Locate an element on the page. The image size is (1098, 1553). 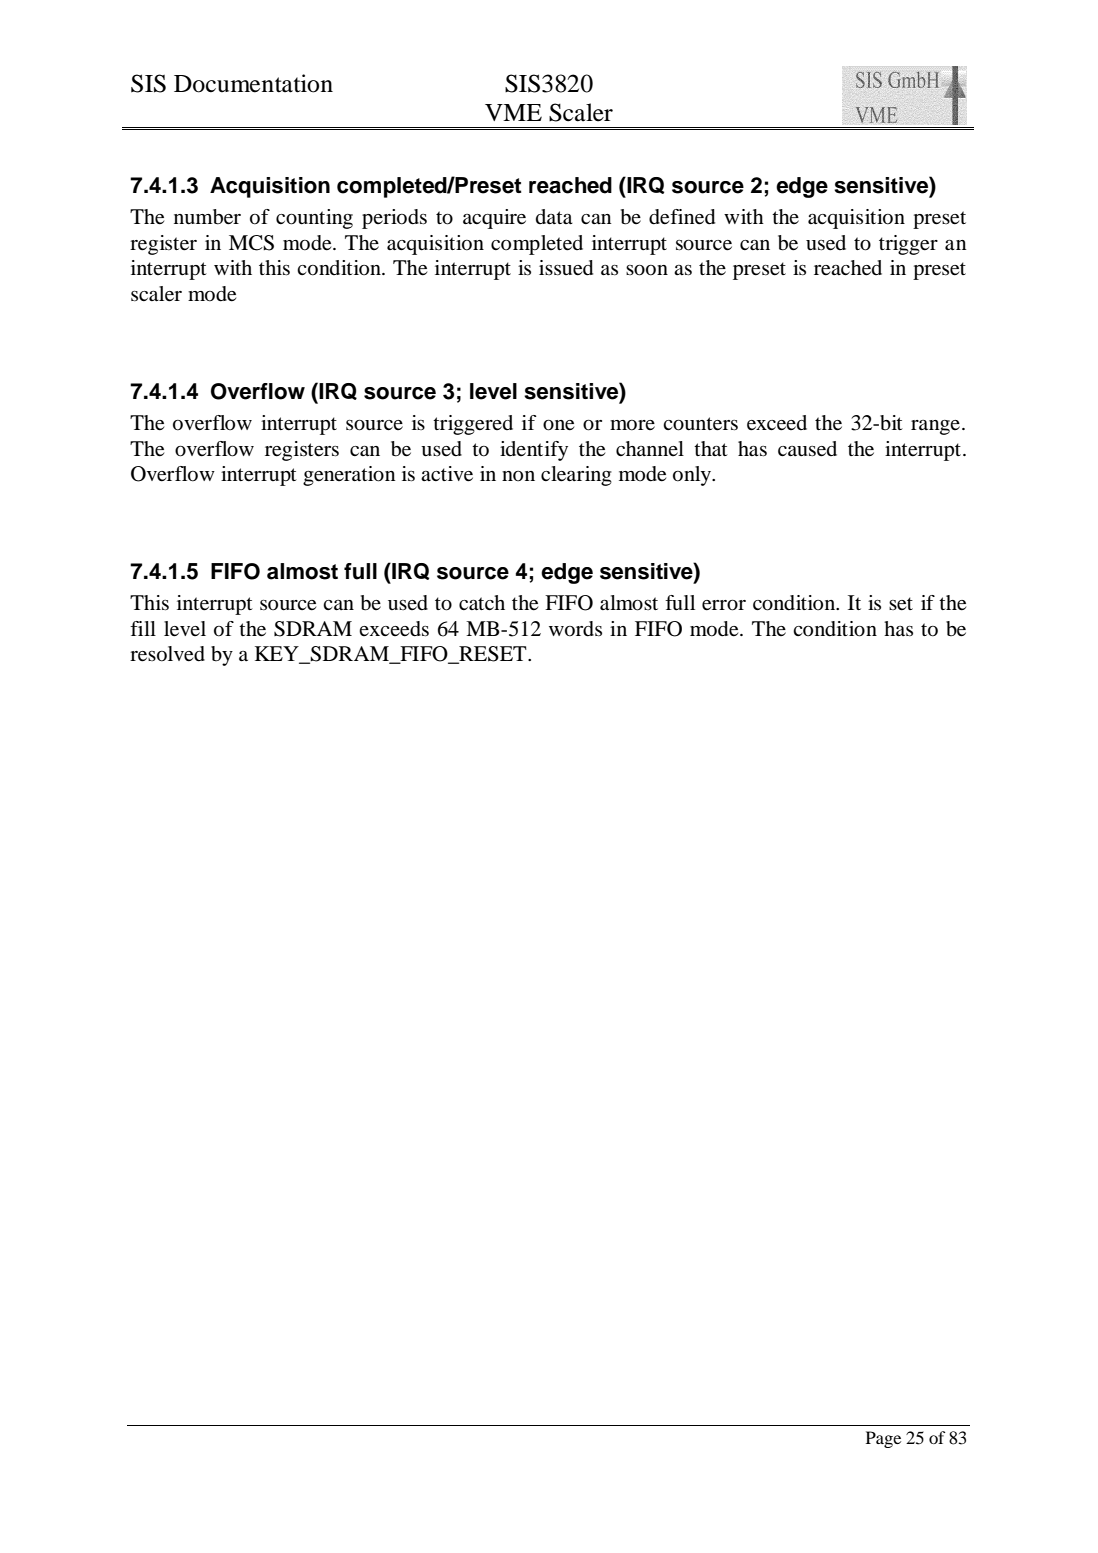
VME is located at coordinates (513, 112).
